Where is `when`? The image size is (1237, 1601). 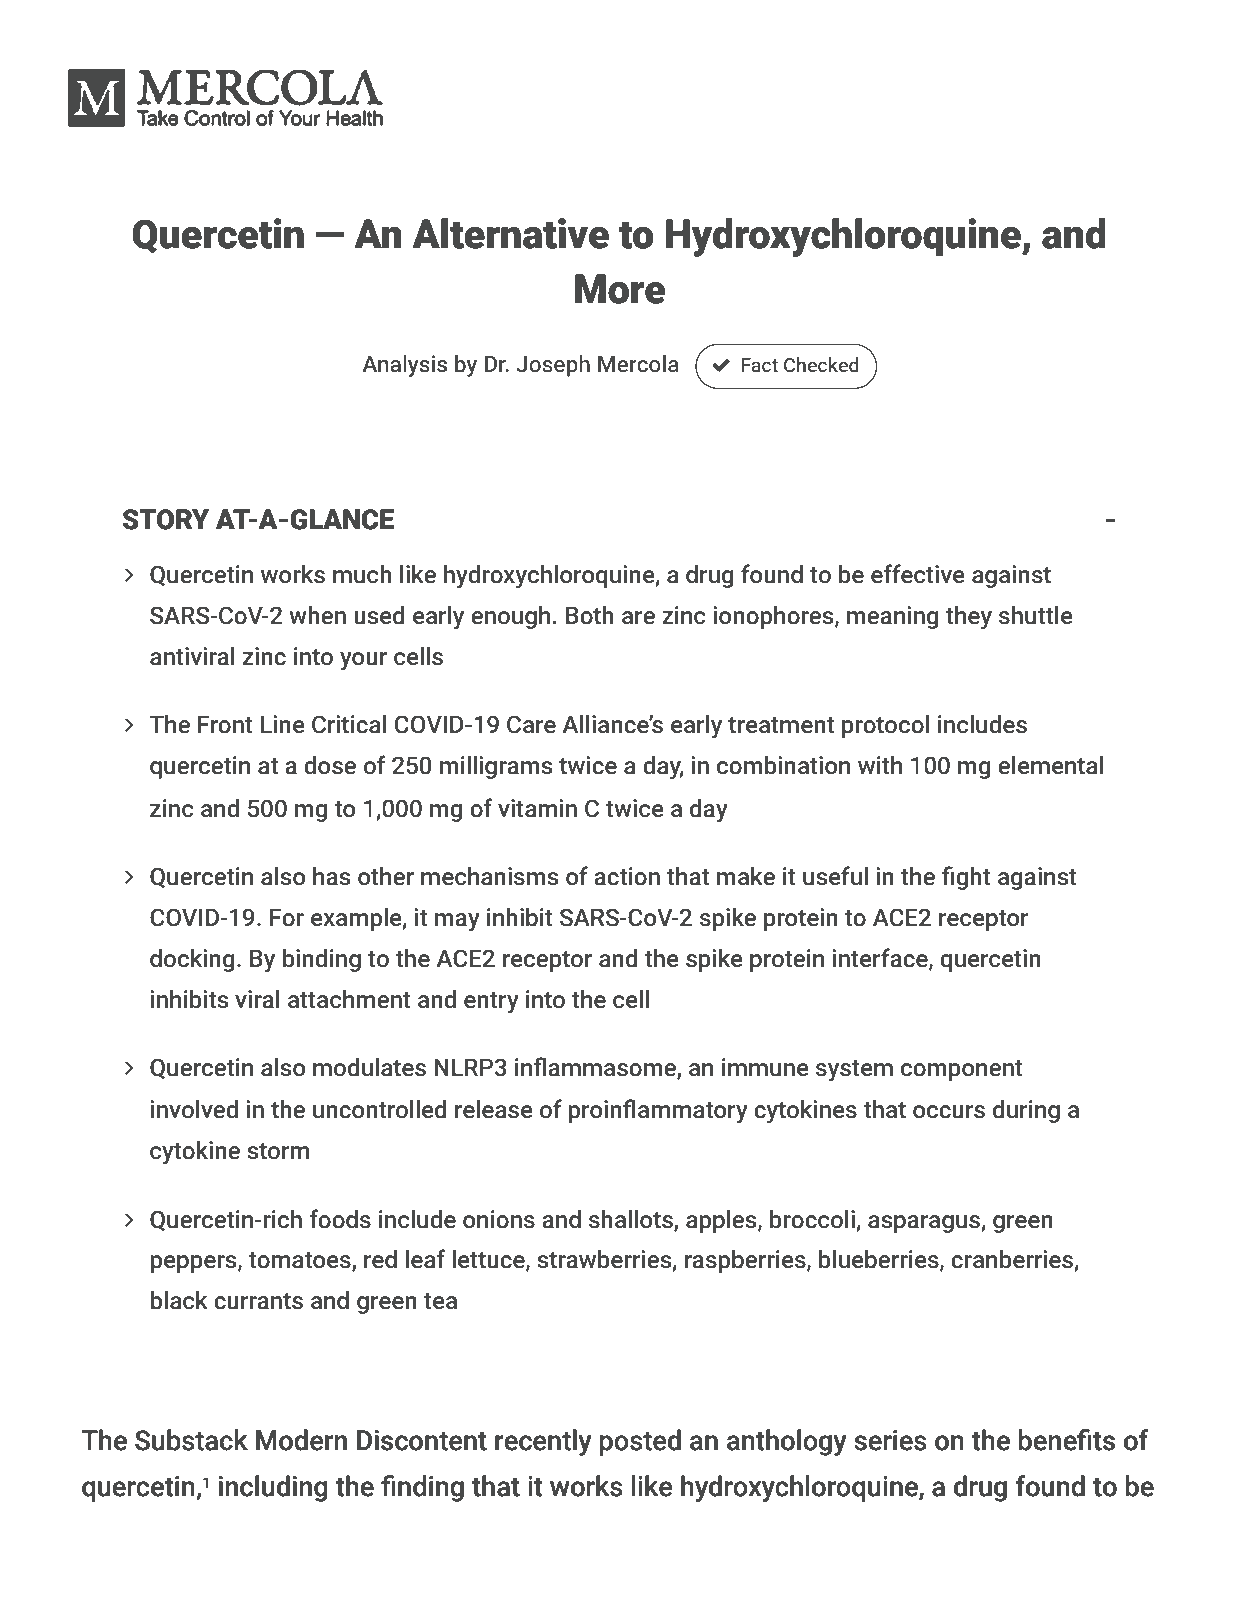
when is located at coordinates (317, 615).
